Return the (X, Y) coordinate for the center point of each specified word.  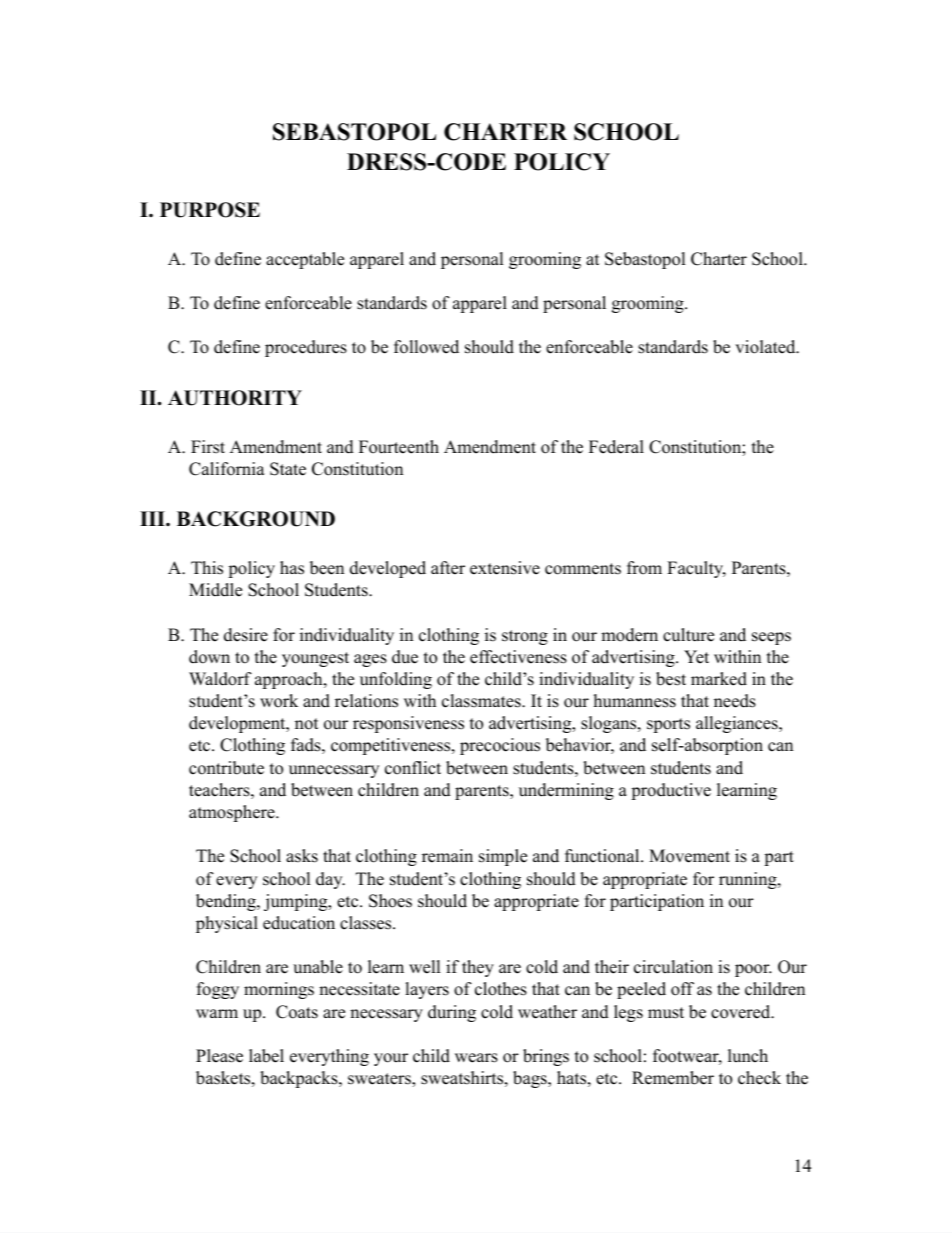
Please (219, 1056)
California (227, 469)
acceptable (305, 260)
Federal (616, 447)
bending (227, 902)
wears (476, 1058)
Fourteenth (399, 447)
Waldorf (220, 679)
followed (426, 347)
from (644, 568)
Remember (673, 1078)
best (671, 679)
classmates (482, 701)
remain (447, 856)
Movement (689, 856)
